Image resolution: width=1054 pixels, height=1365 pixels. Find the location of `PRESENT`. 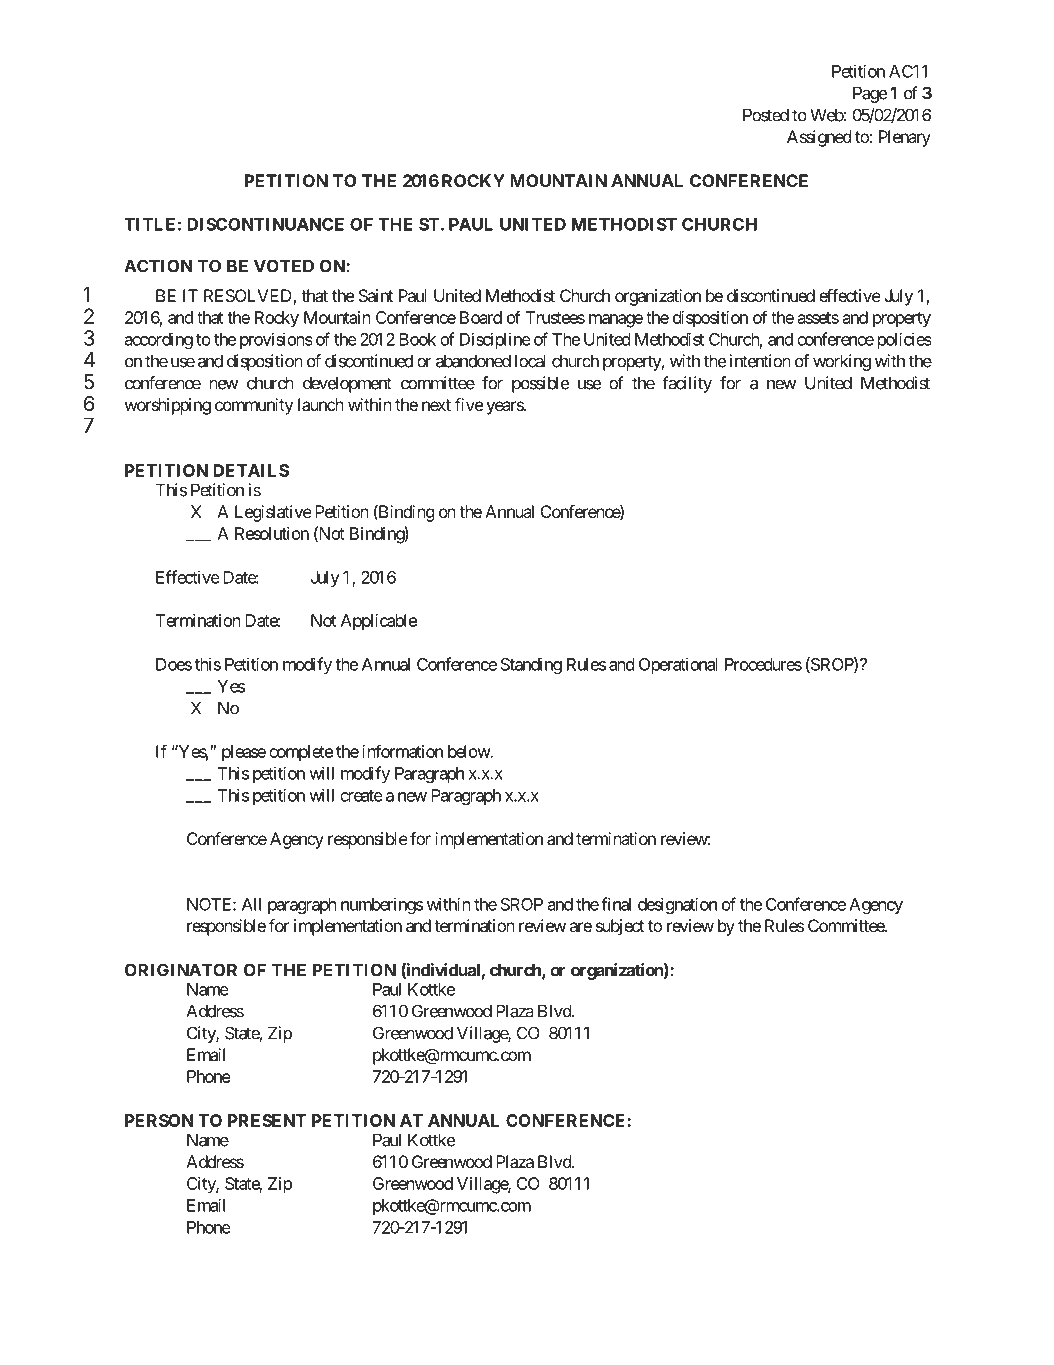

PRESENT is located at coordinates (267, 1120).
